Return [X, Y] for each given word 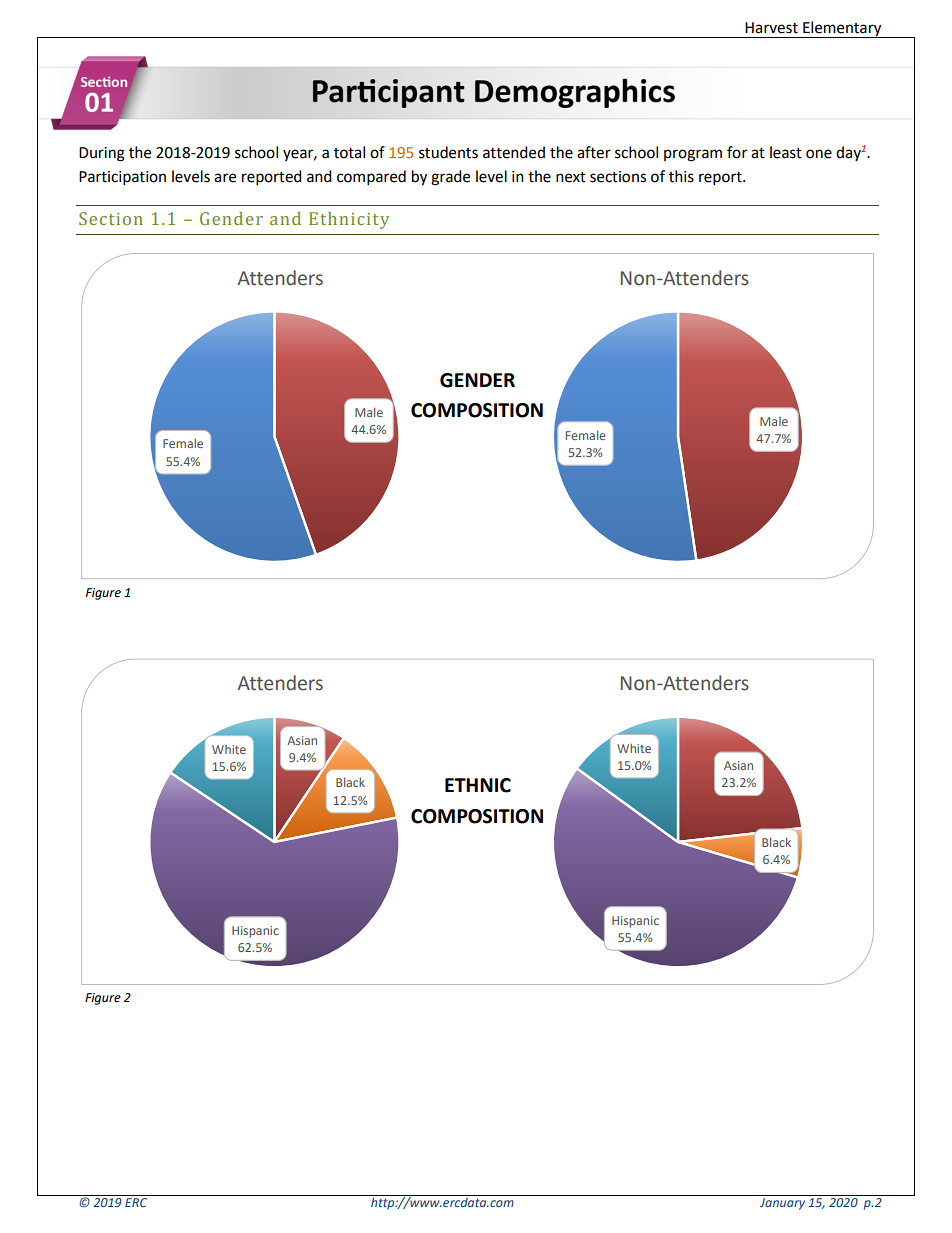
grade [450, 178]
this [681, 176]
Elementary [842, 29]
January [782, 1204]
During [102, 154]
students [448, 152]
